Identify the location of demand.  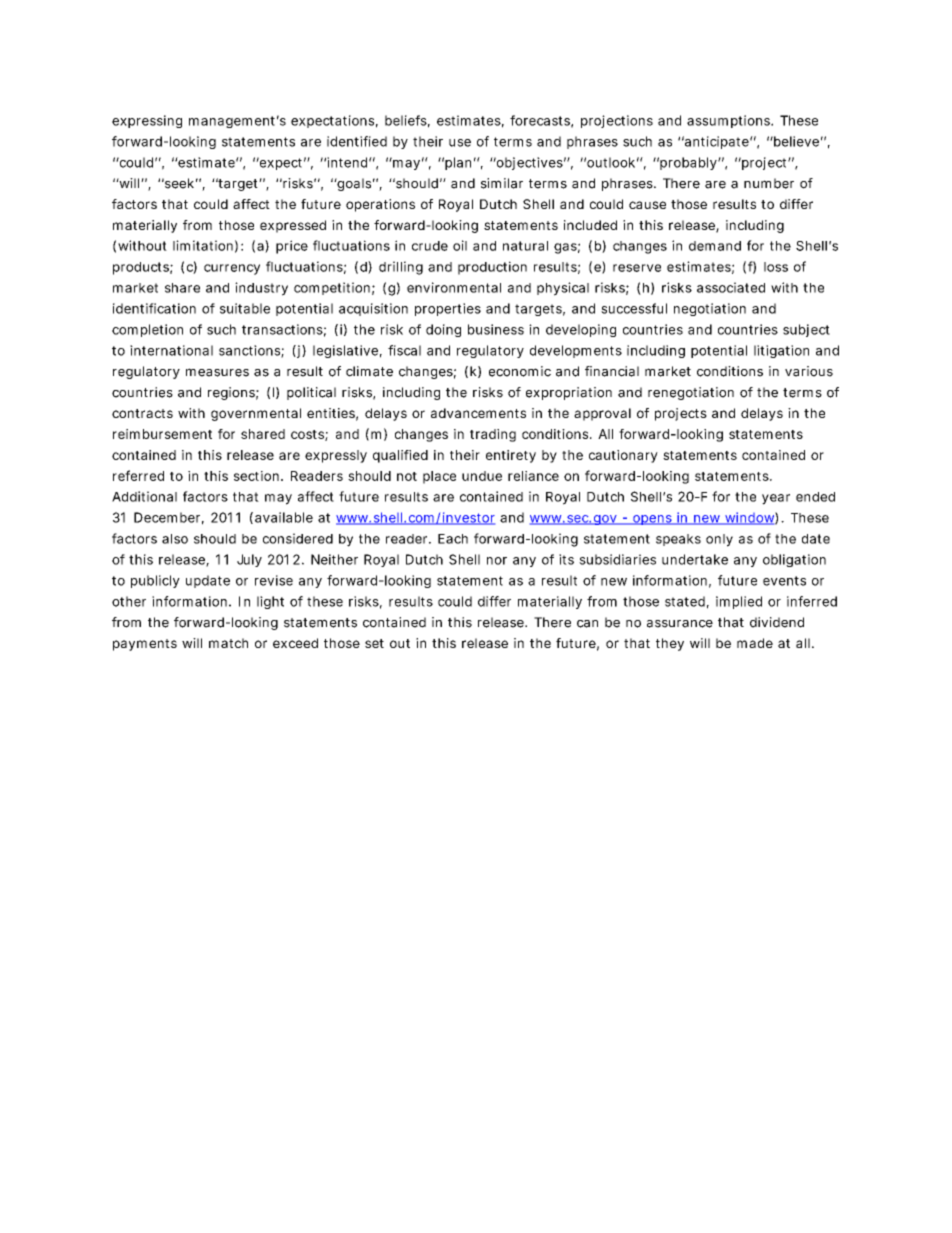
(715, 246).
